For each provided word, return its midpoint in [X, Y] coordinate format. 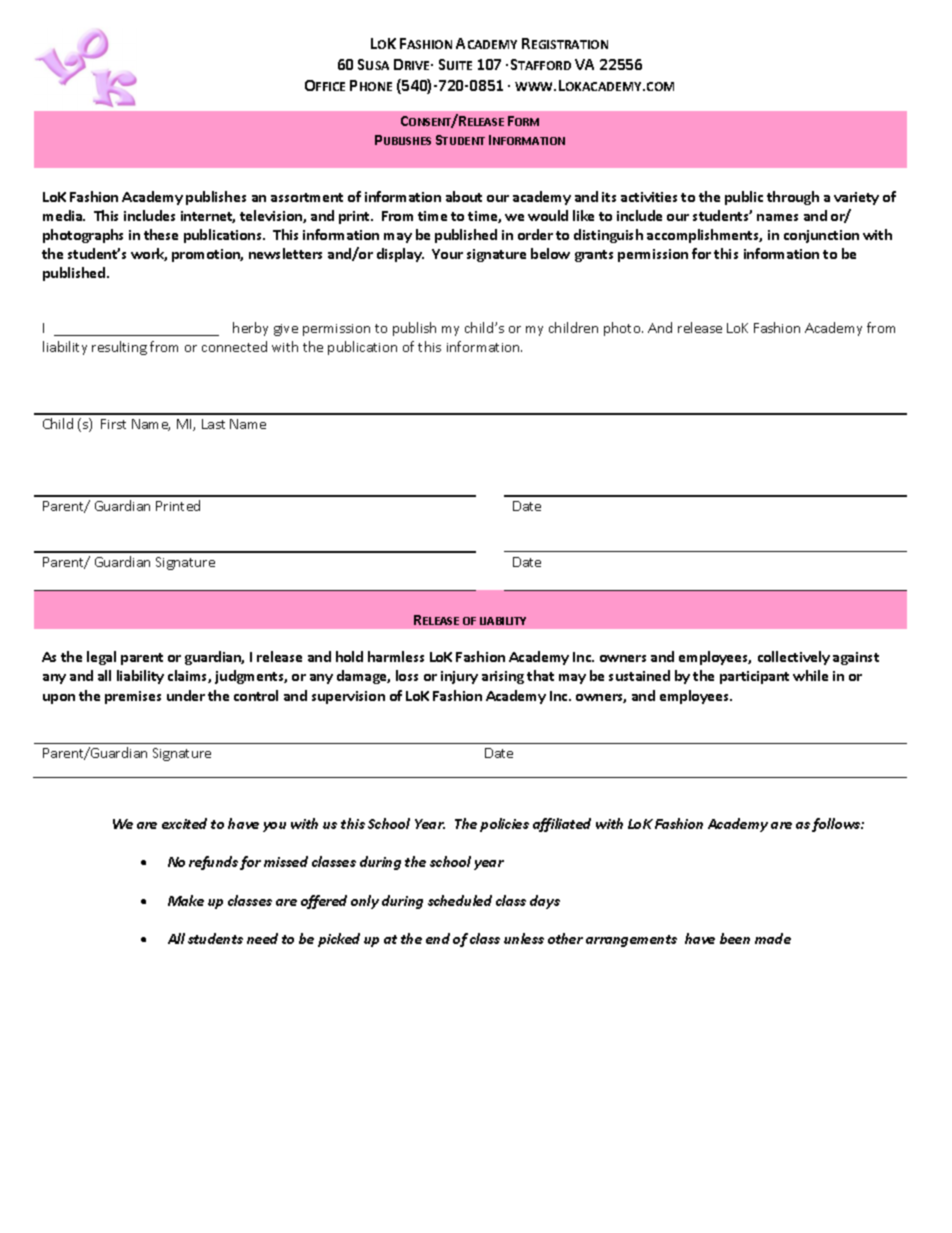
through [793, 198]
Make [186, 900]
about [464, 196]
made [773, 938]
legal [101, 658]
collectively [794, 658]
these [161, 234]
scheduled [460, 900]
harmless [396, 656]
